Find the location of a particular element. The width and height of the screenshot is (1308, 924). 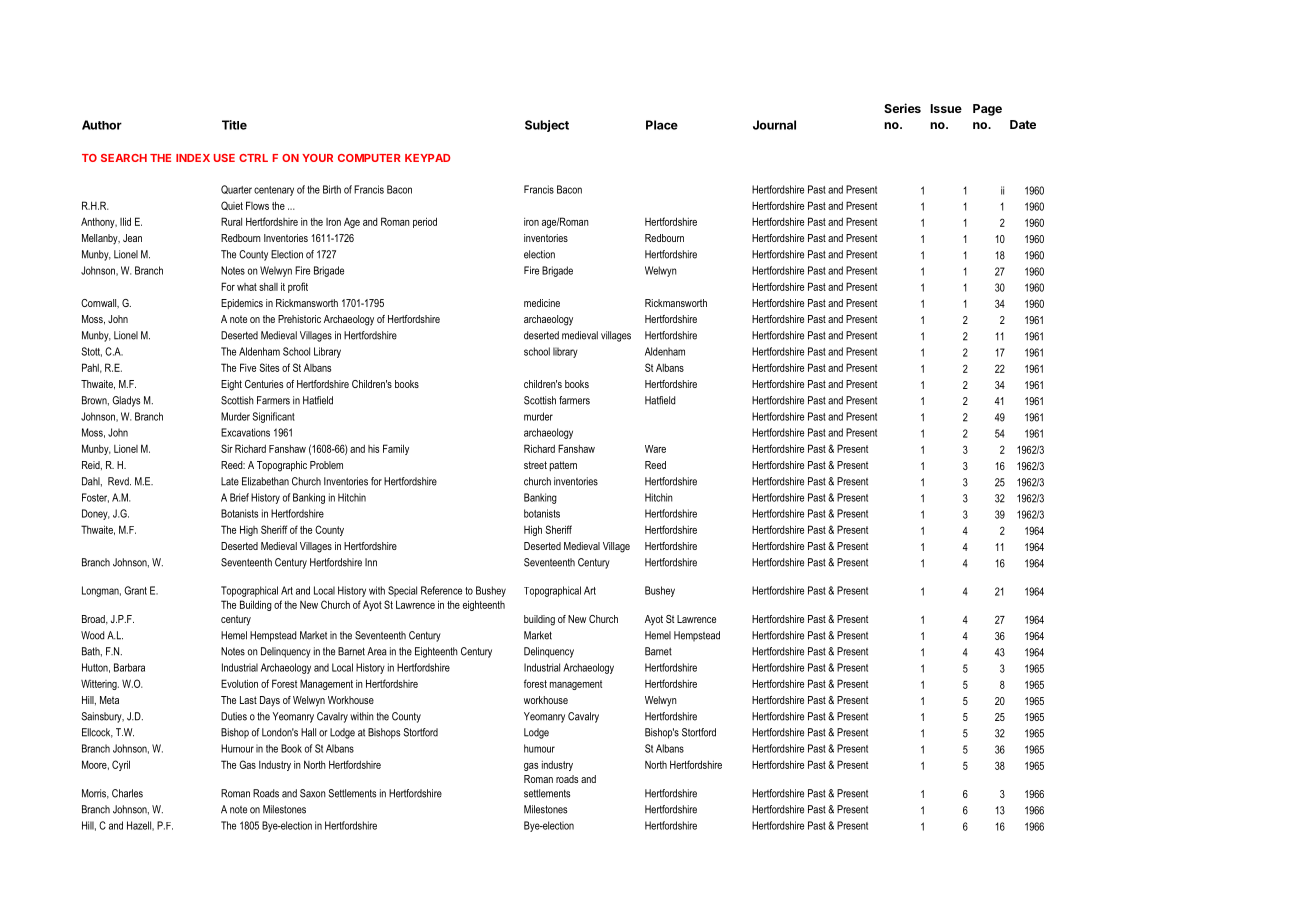

Ware is located at coordinates (655, 449).
